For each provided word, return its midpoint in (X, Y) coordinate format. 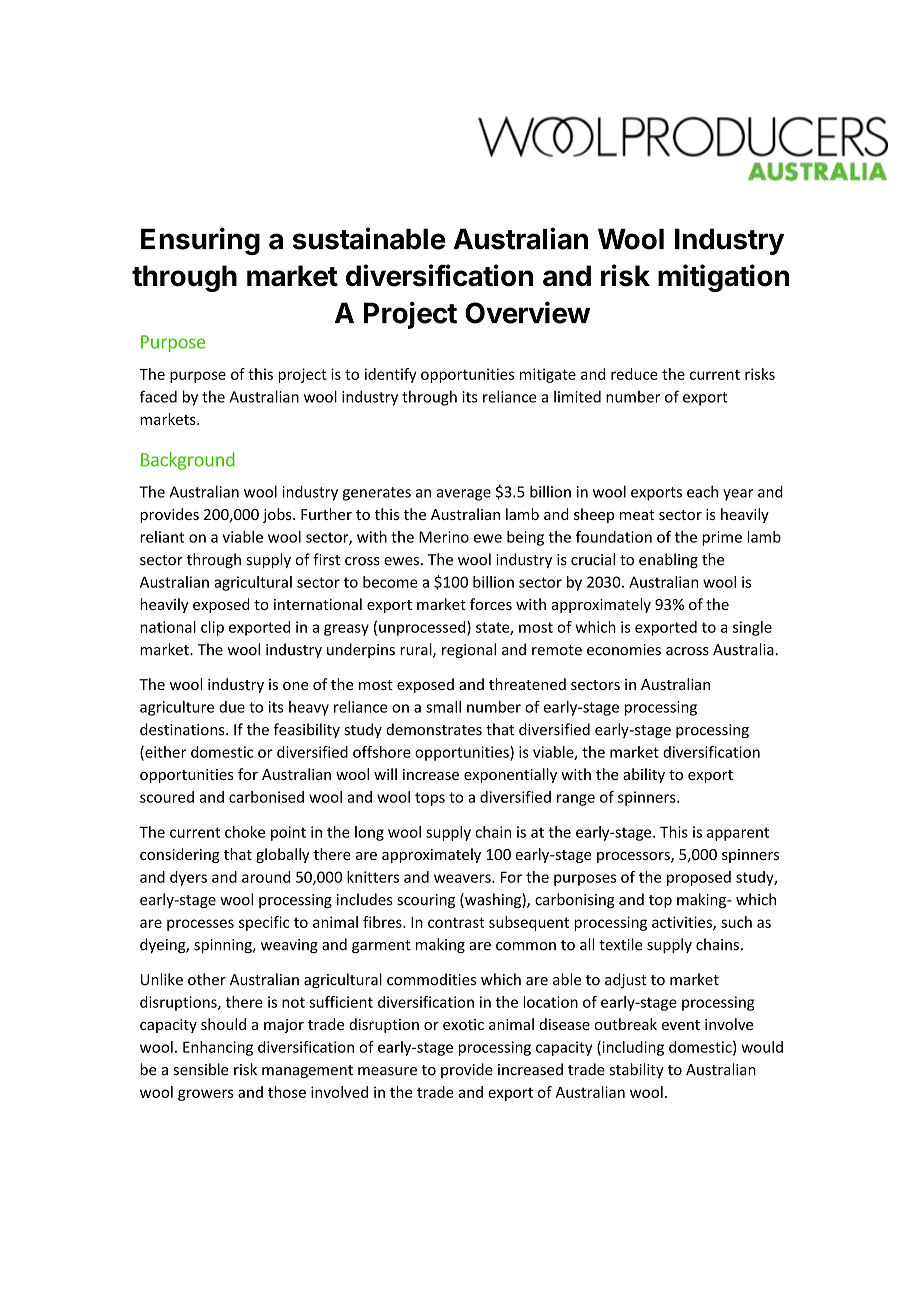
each (702, 491)
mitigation (723, 278)
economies (624, 650)
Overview (527, 312)
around (266, 877)
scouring (426, 901)
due (232, 707)
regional (469, 650)
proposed (699, 878)
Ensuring (200, 241)
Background (188, 461)
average (464, 495)
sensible (201, 1069)
